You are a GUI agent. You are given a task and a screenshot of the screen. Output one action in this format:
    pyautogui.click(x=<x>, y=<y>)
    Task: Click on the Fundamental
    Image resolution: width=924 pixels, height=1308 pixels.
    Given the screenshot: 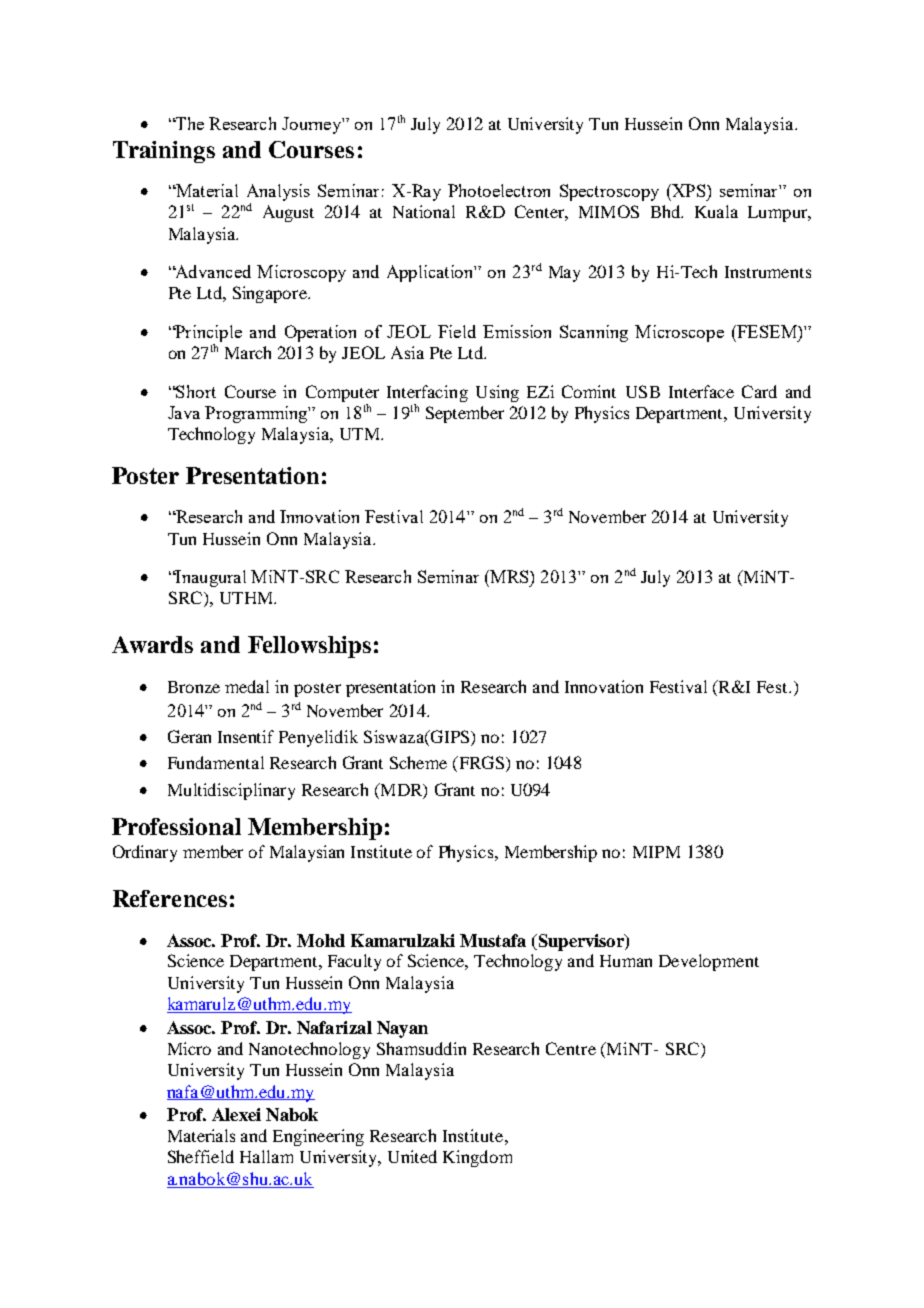 What is the action you would take?
    pyautogui.click(x=216, y=762)
